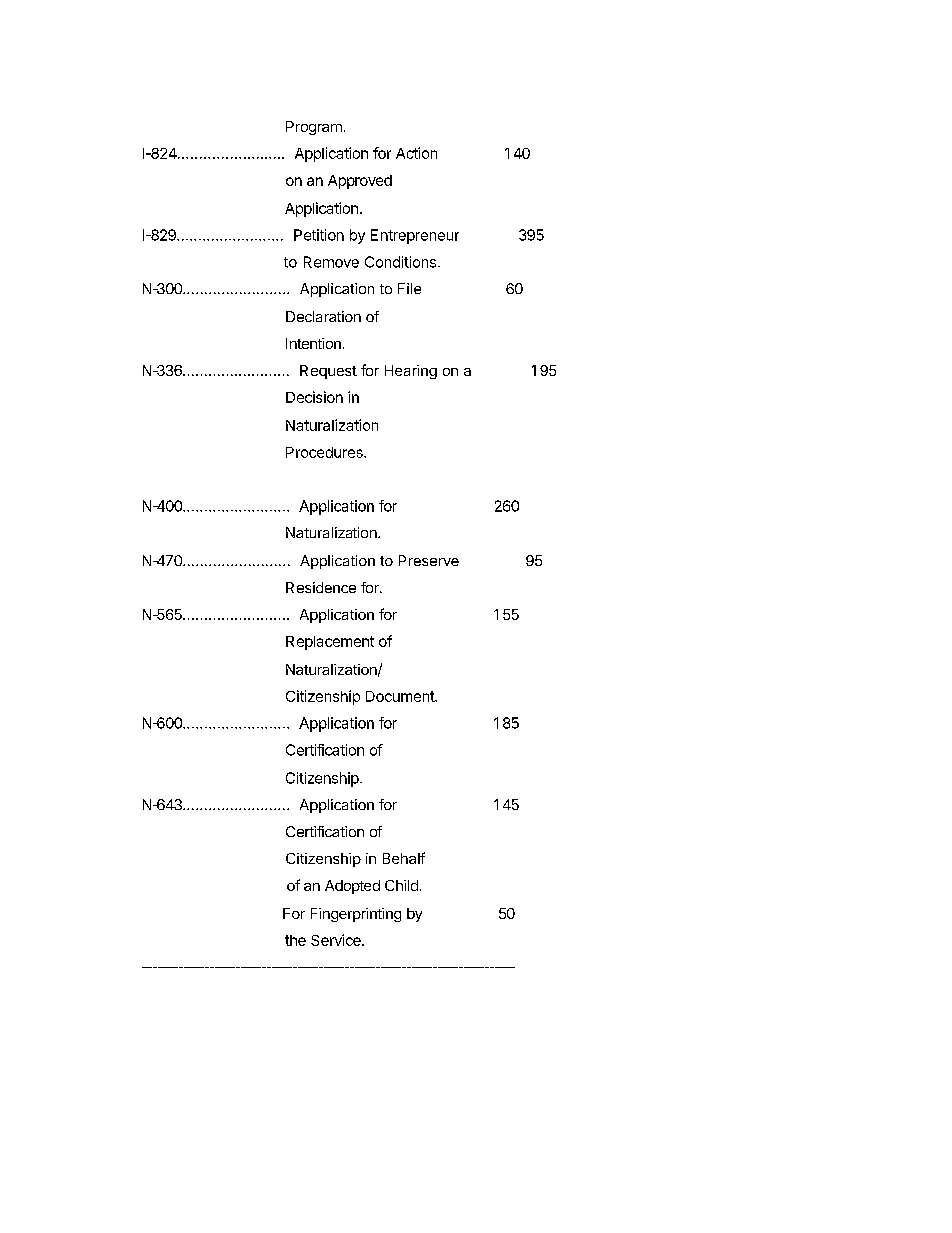 The height and width of the page is (1233, 952). Describe the element at coordinates (429, 560) in the page. I see `Preserve` at that location.
